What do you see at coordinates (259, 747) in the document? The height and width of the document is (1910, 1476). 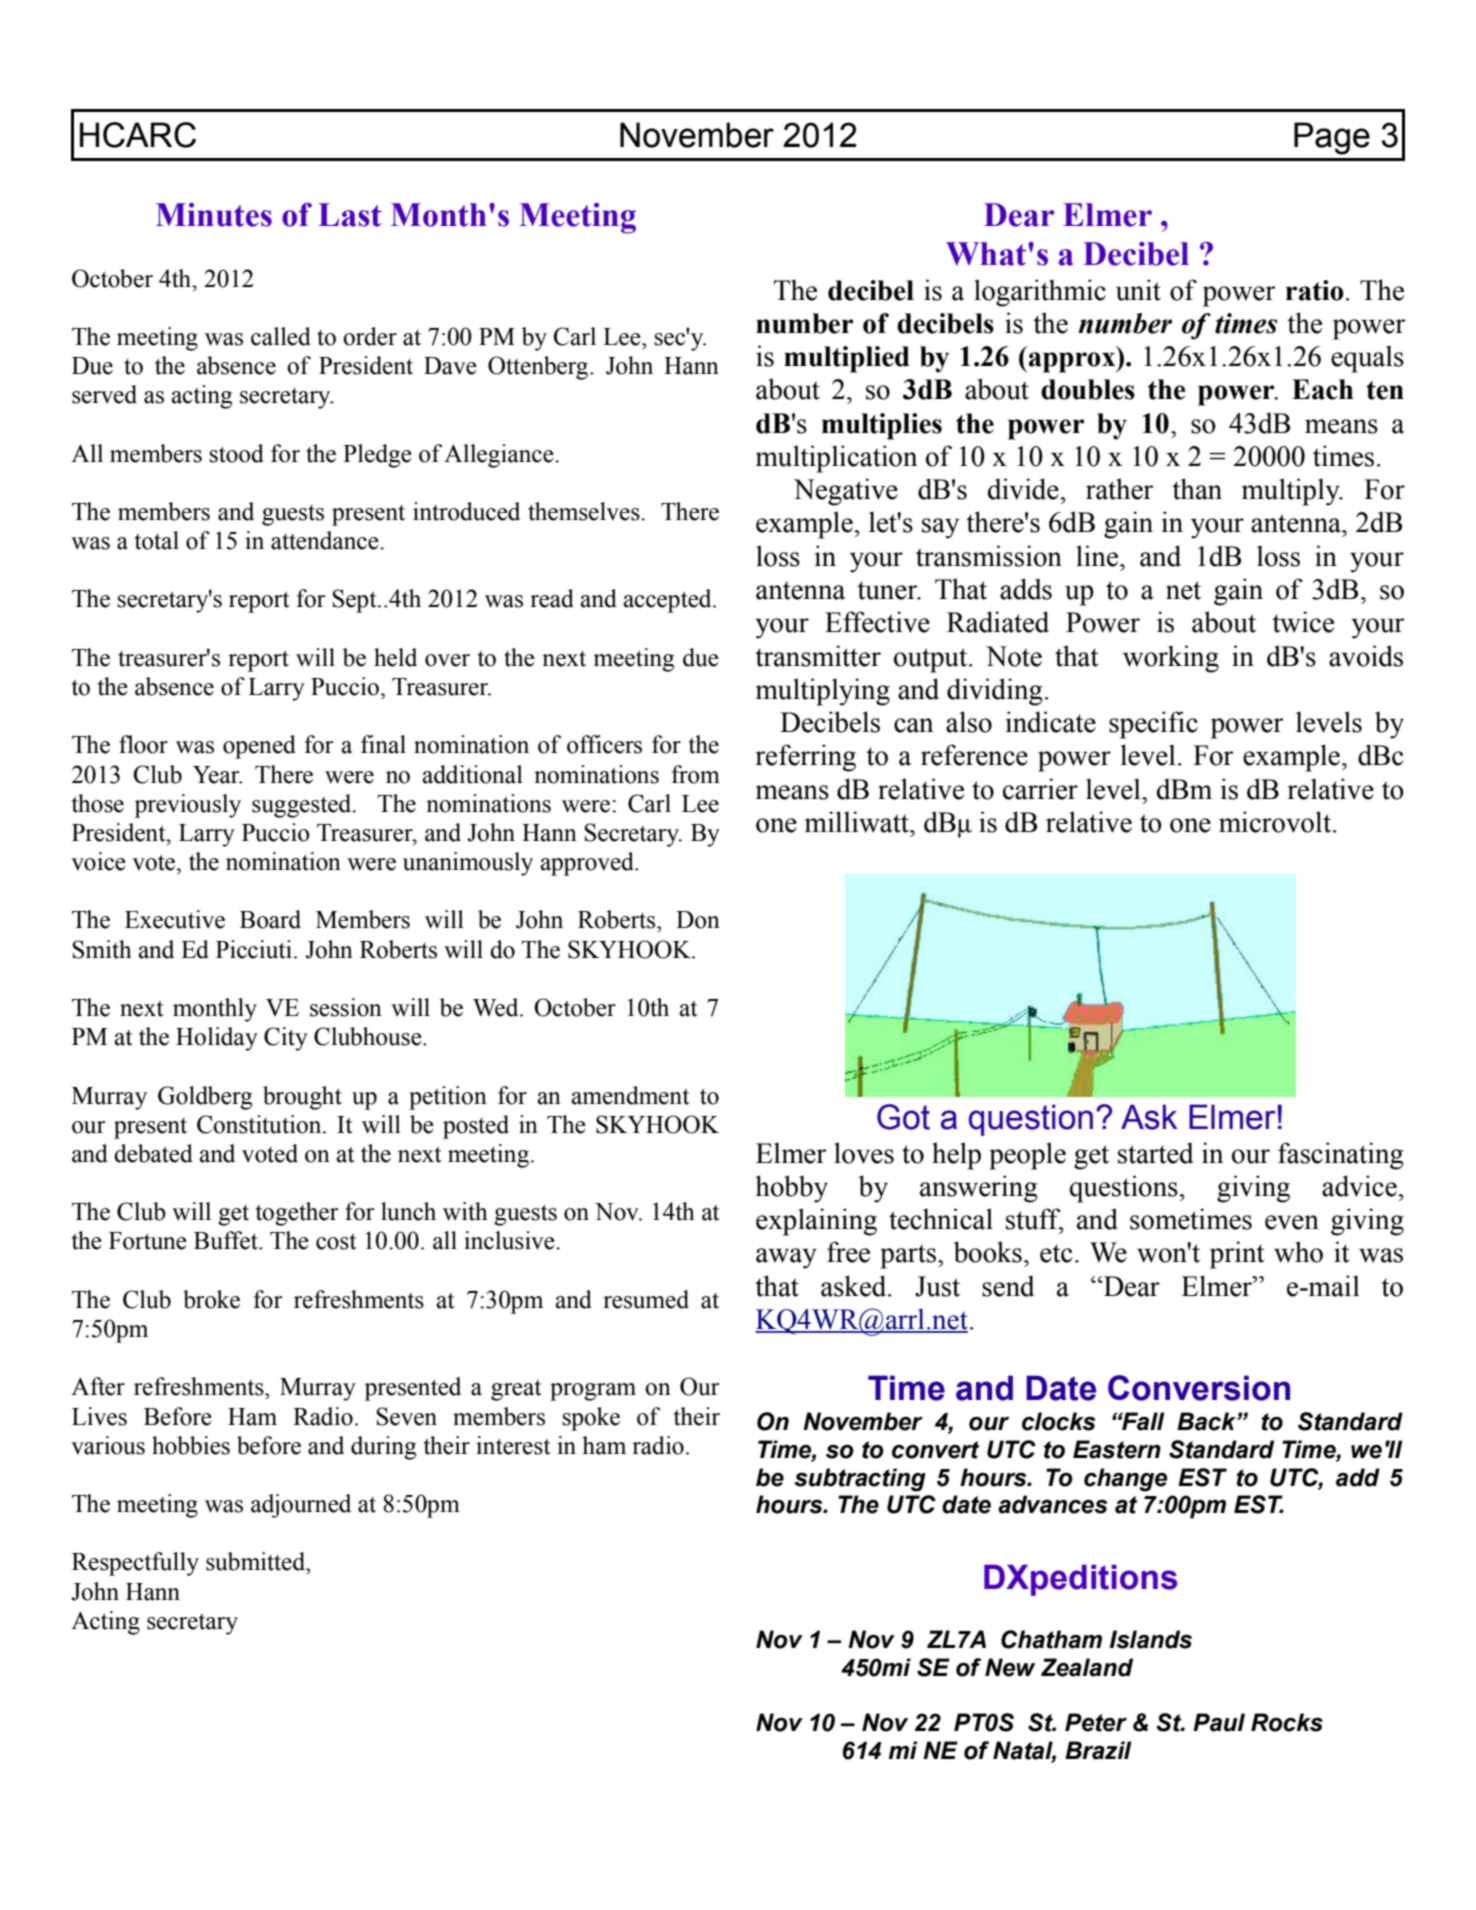 I see `opened` at bounding box center [259, 747].
